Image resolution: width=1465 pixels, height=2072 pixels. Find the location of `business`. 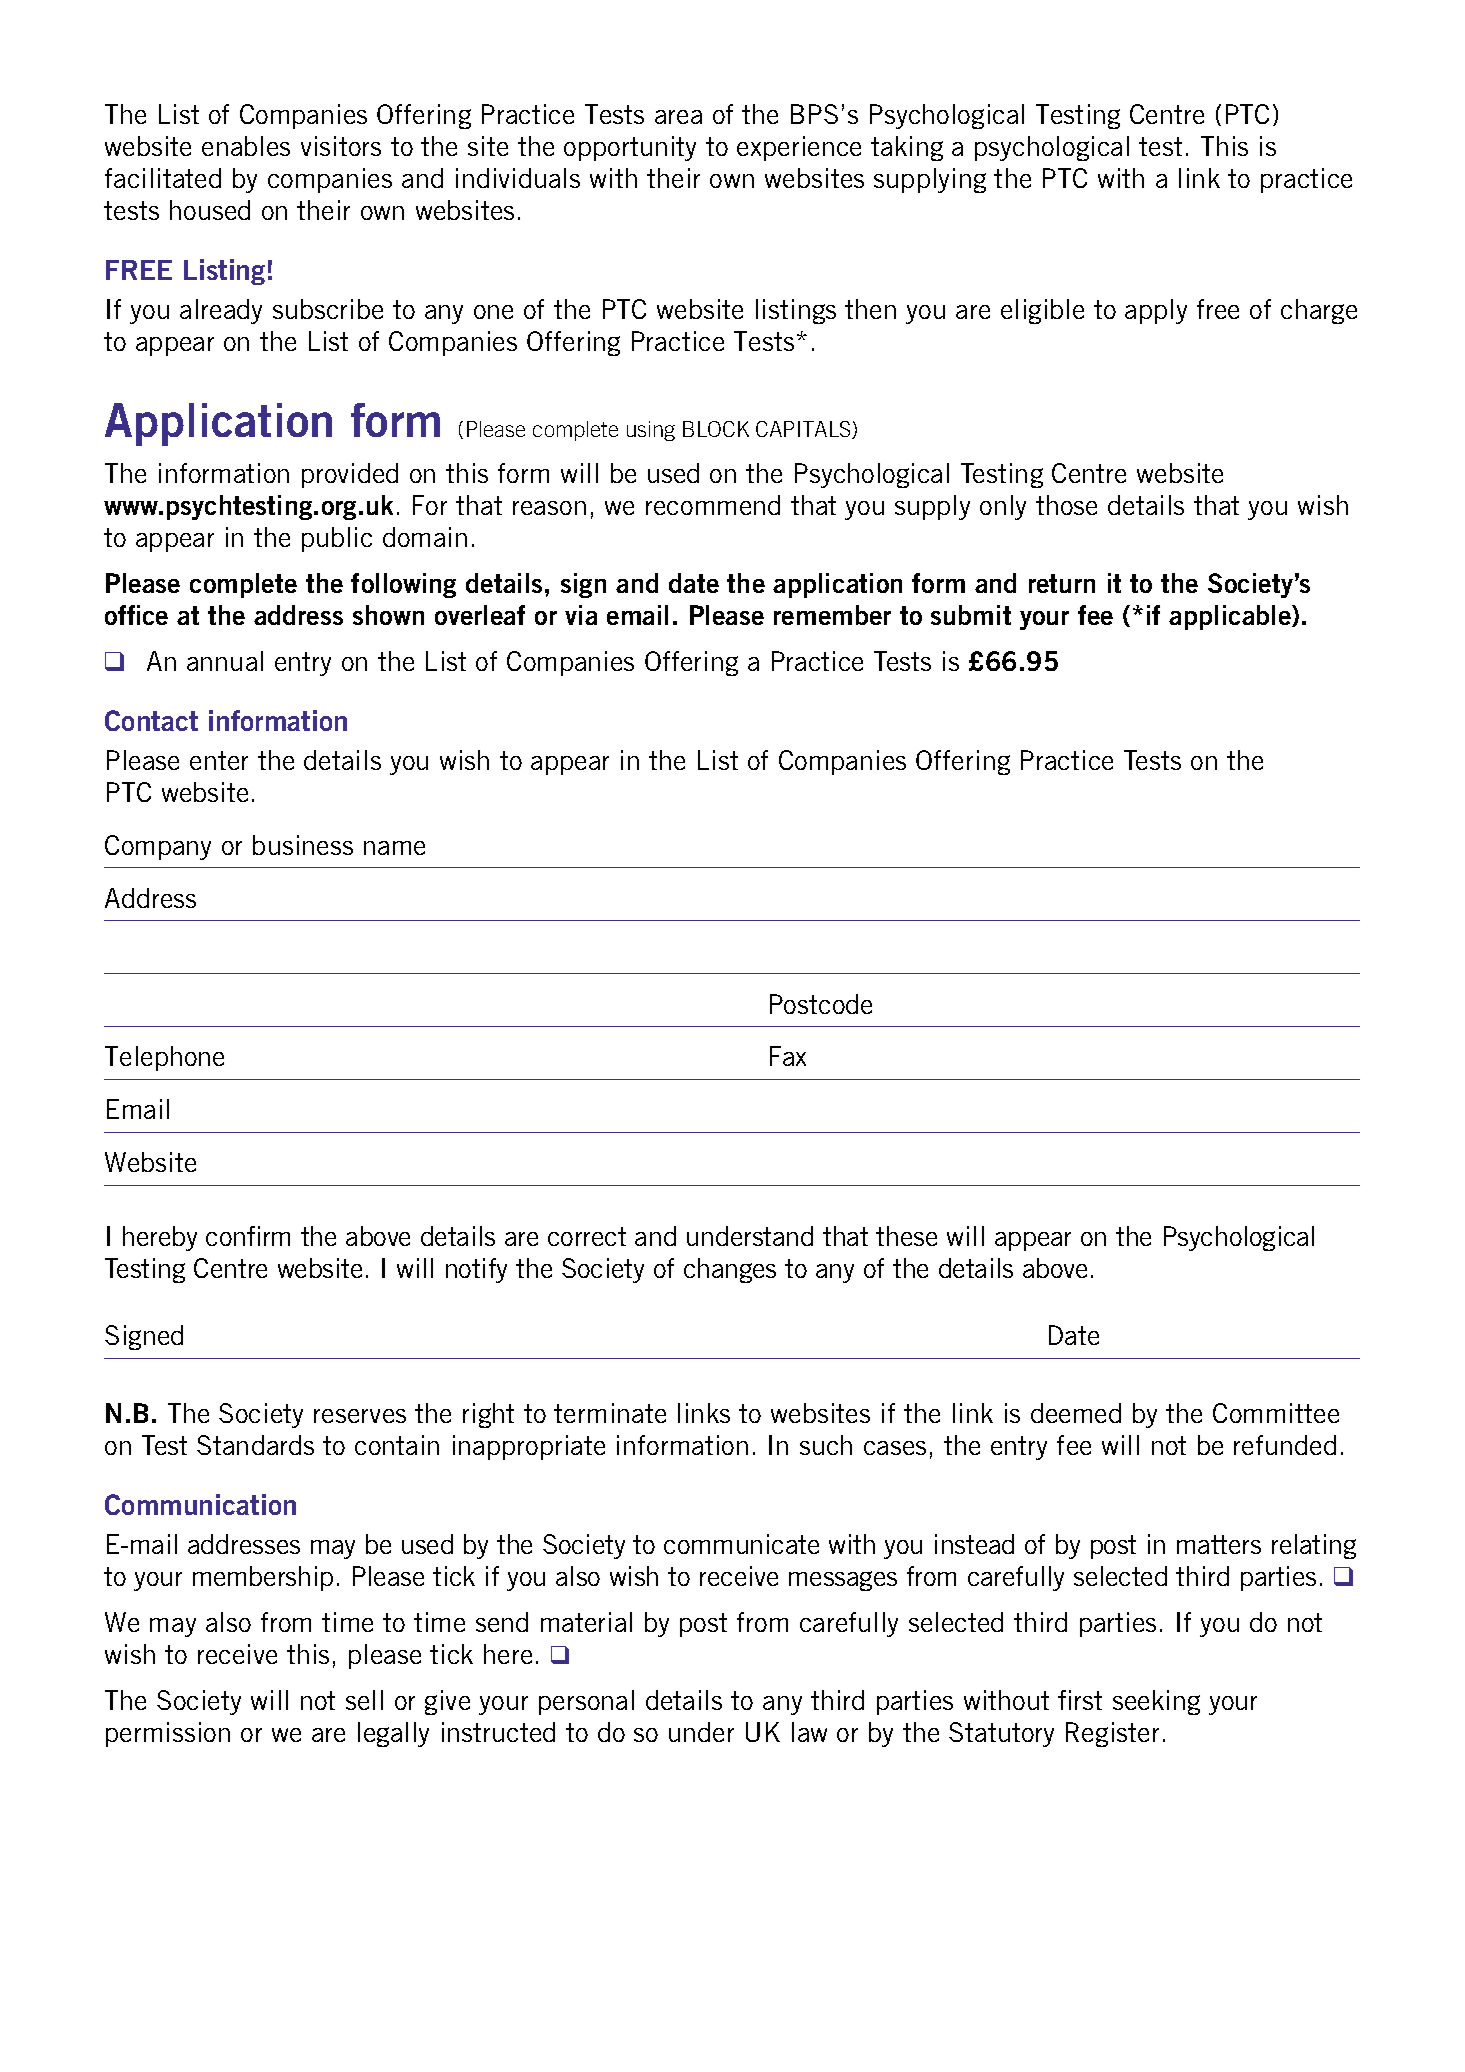

business is located at coordinates (303, 845).
